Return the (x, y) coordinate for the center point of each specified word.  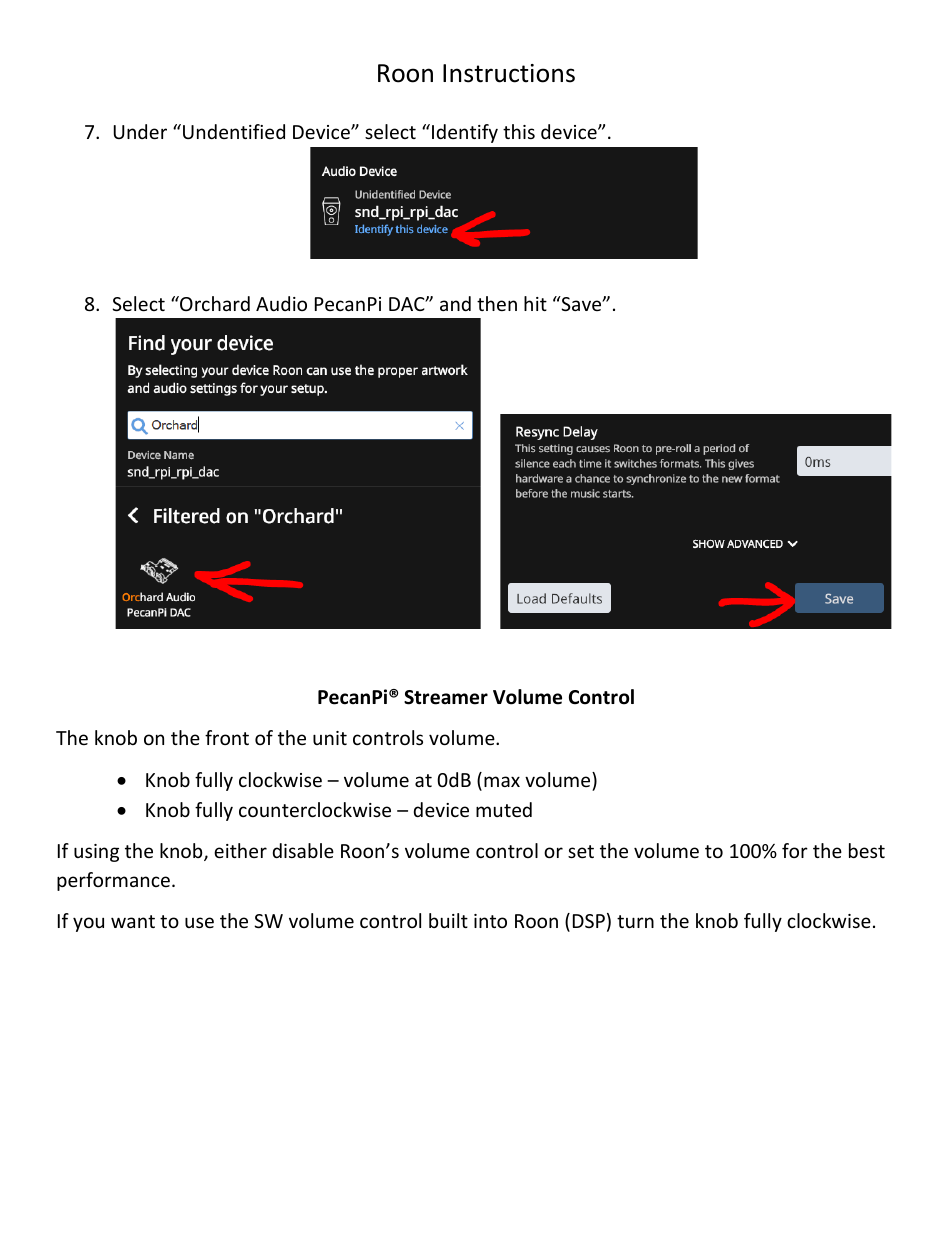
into (490, 921)
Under (140, 131)
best (867, 850)
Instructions (509, 73)
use (199, 922)
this (519, 131)
